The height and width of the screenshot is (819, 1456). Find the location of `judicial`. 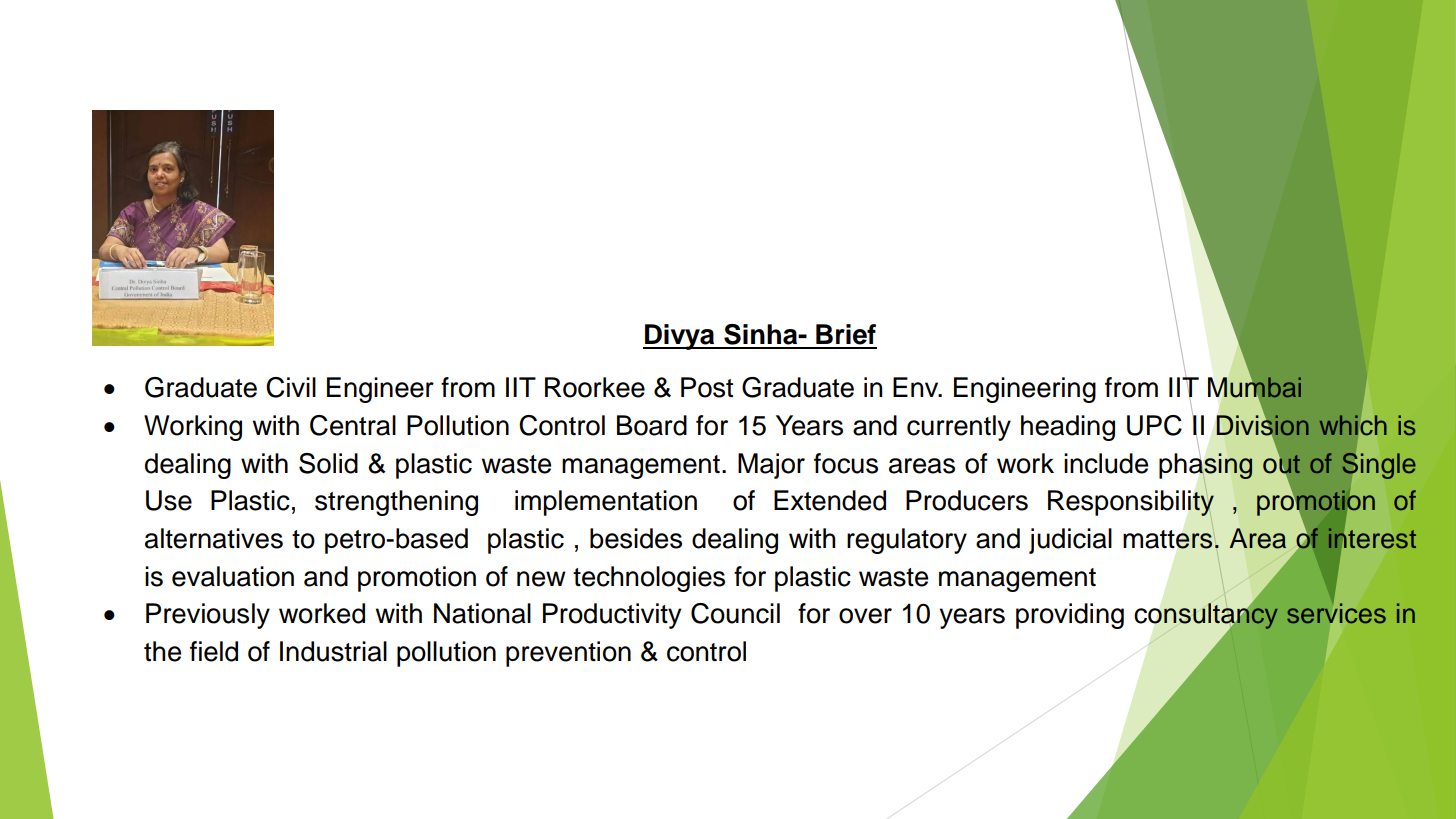

judicial is located at coordinates (1070, 541).
